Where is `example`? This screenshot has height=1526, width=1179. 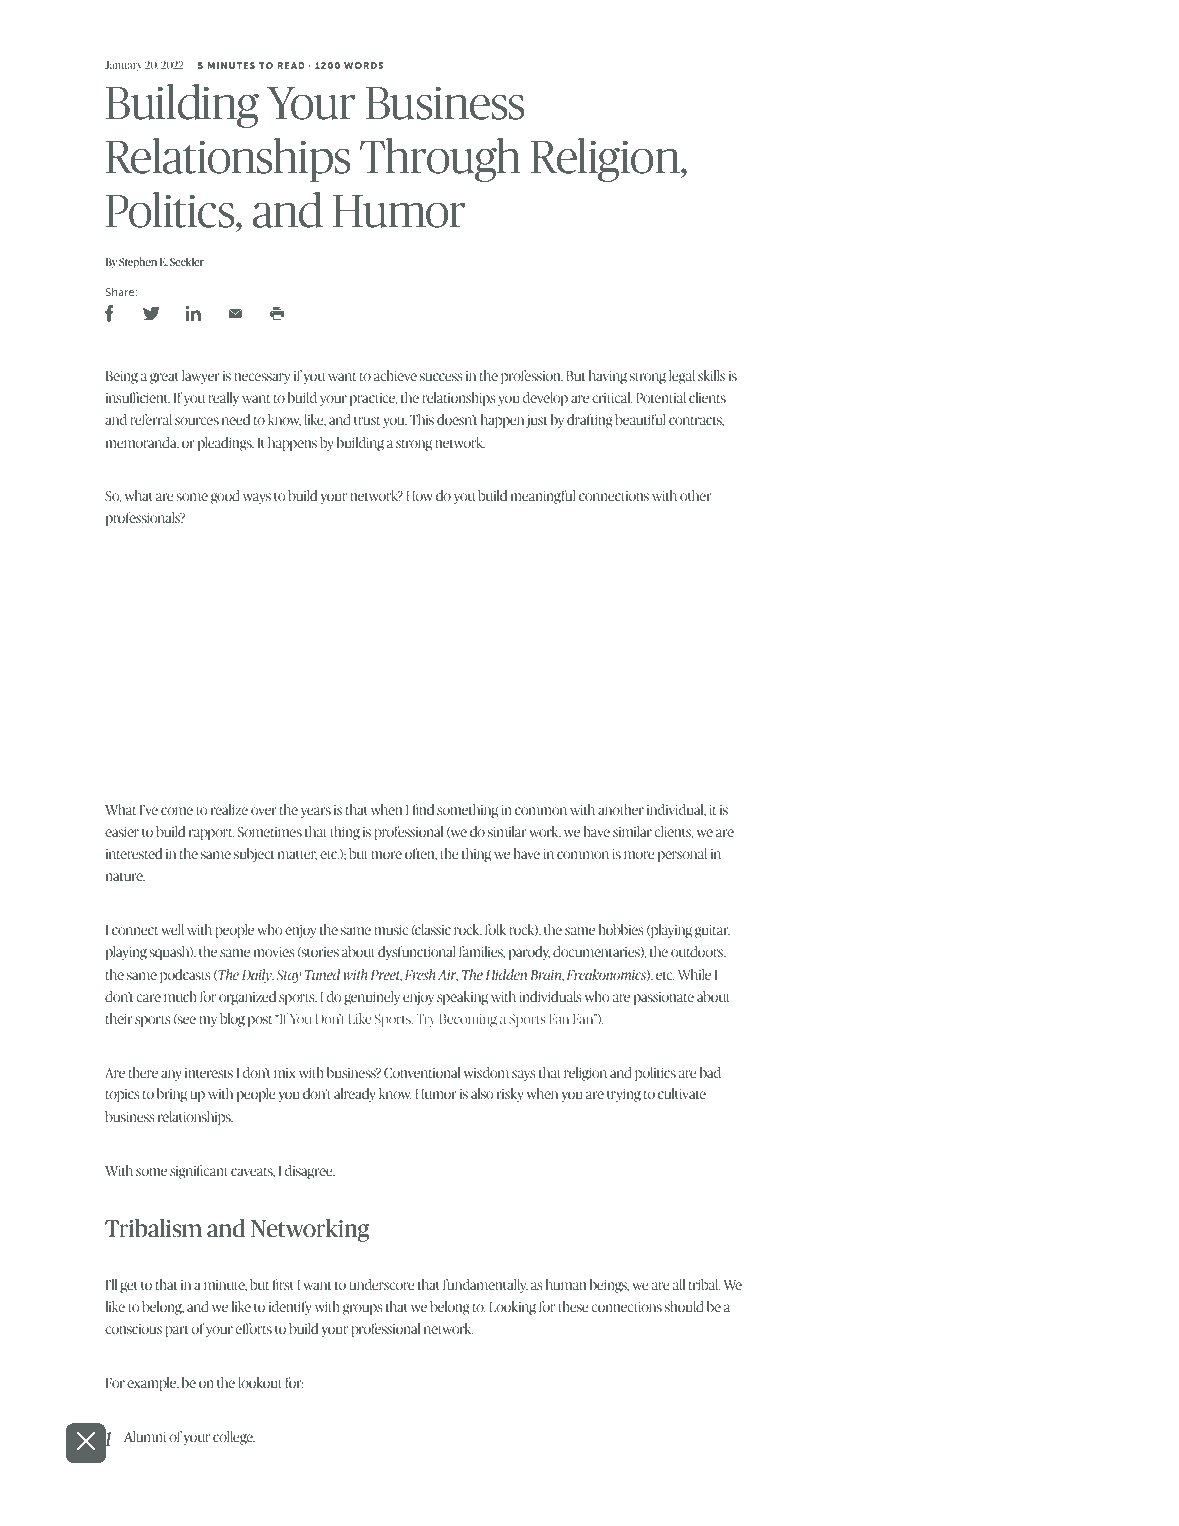
example is located at coordinates (153, 1384).
